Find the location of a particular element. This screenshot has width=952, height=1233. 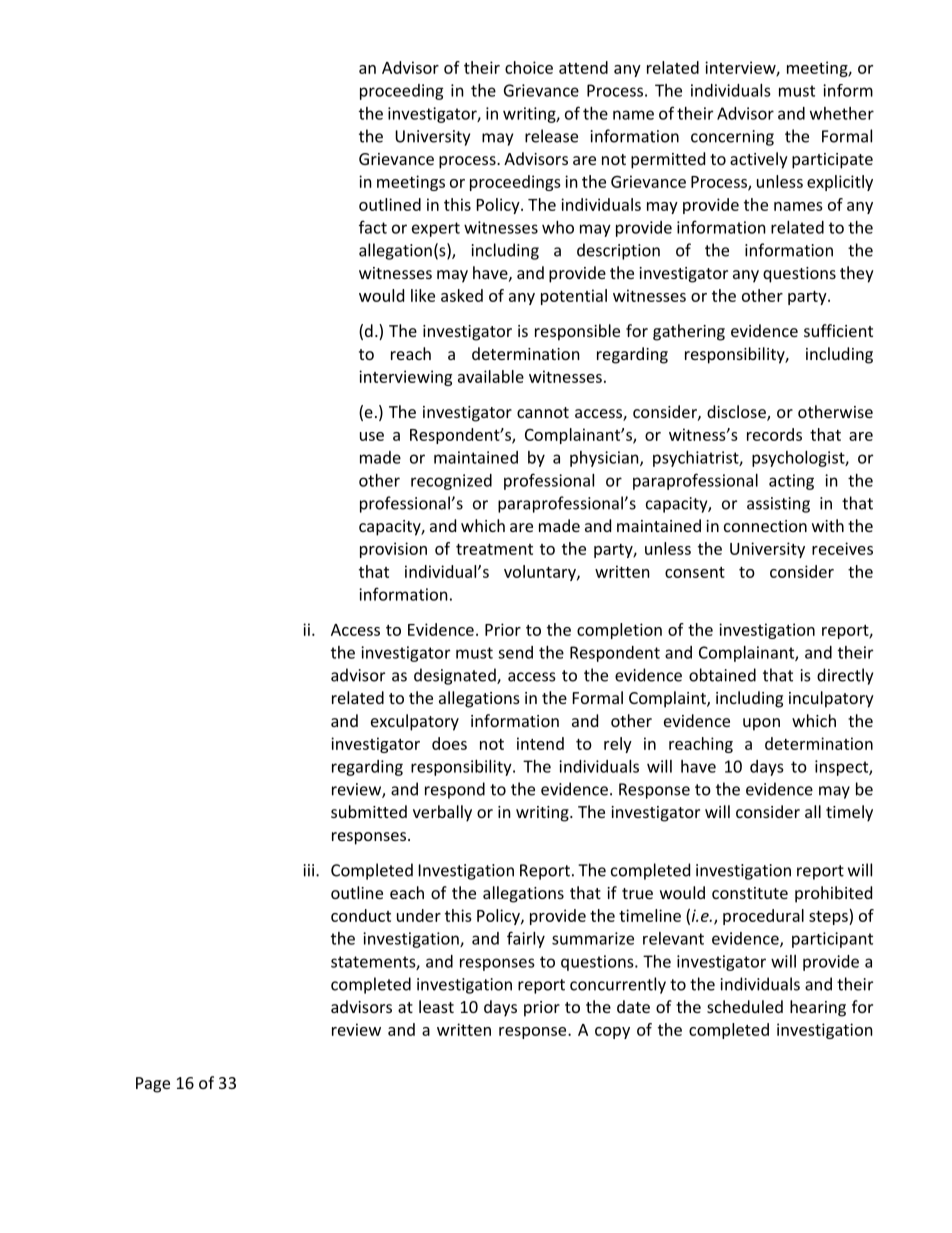

fact is located at coordinates (373, 227).
